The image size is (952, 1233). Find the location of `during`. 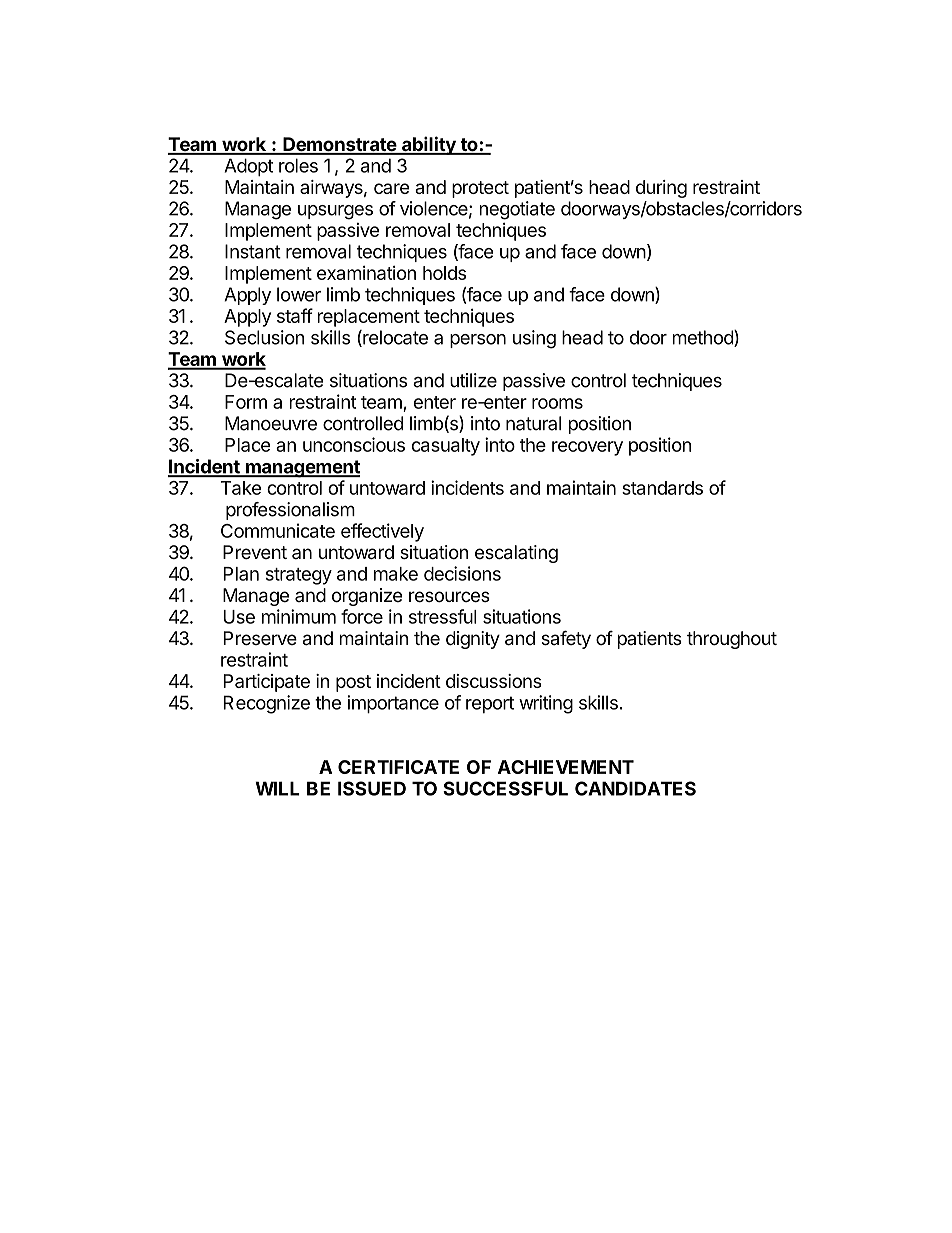

during is located at coordinates (661, 189).
